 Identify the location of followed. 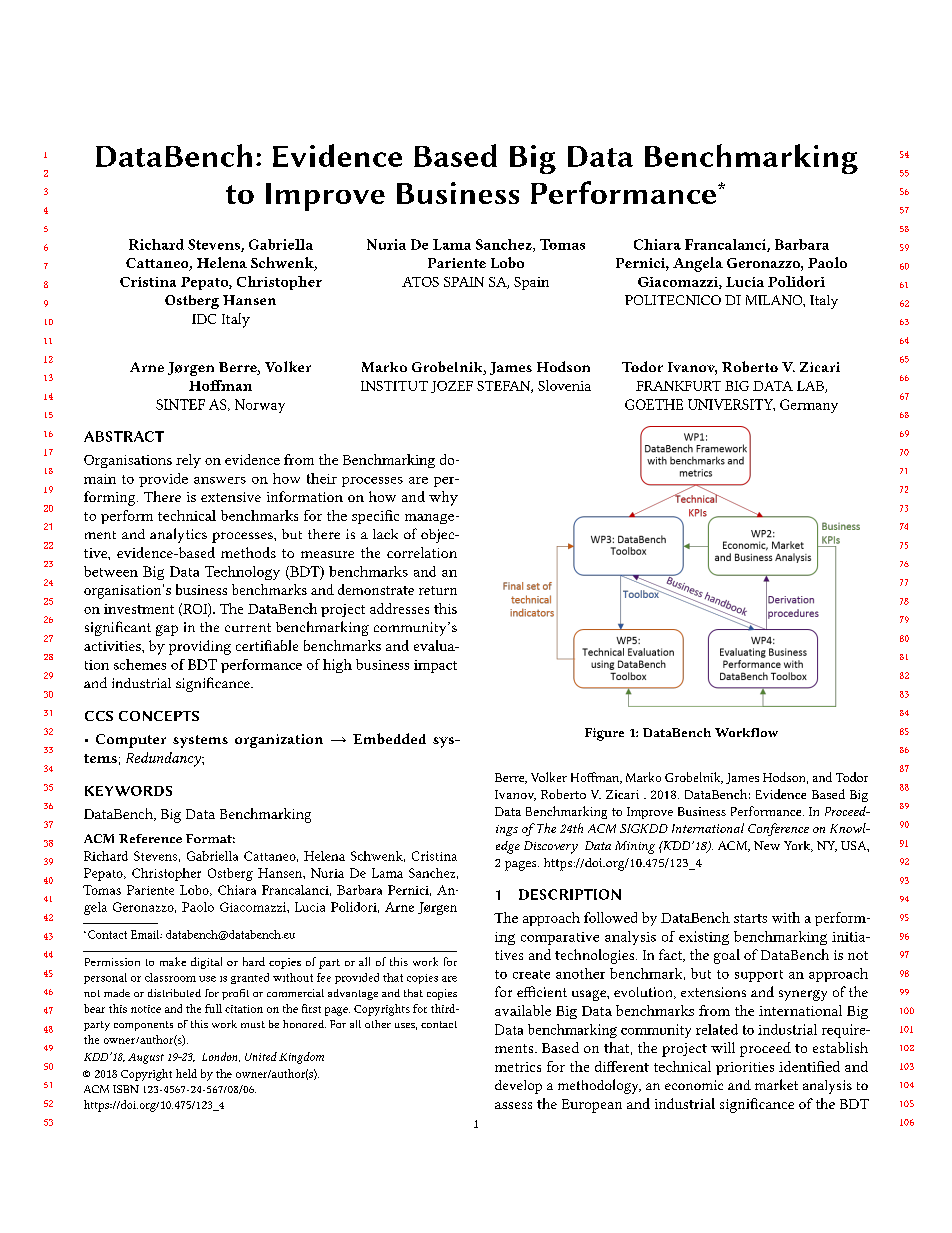
(610, 917).
